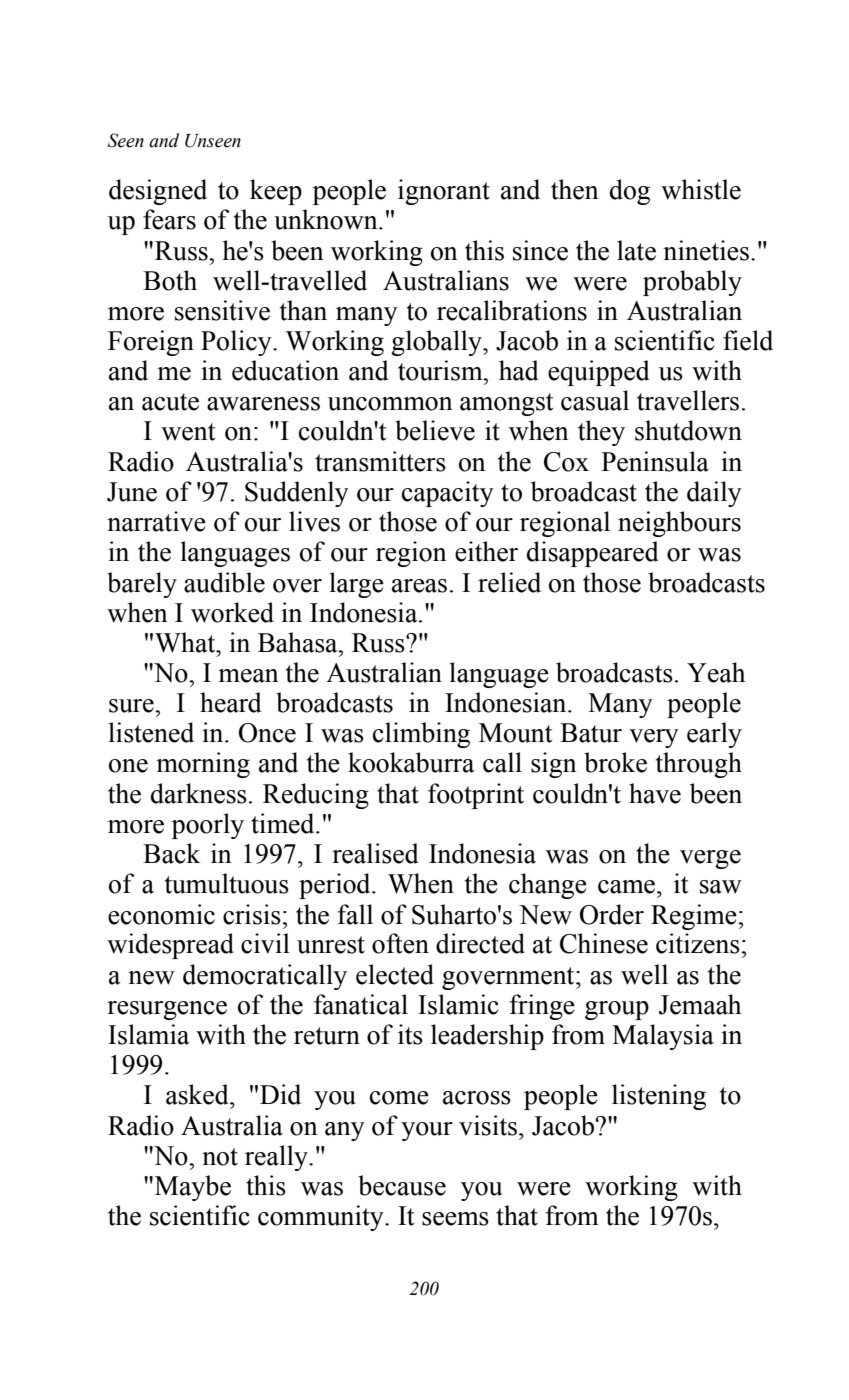 This page has width=849, height=1400. I want to click on very, so click(654, 738).
